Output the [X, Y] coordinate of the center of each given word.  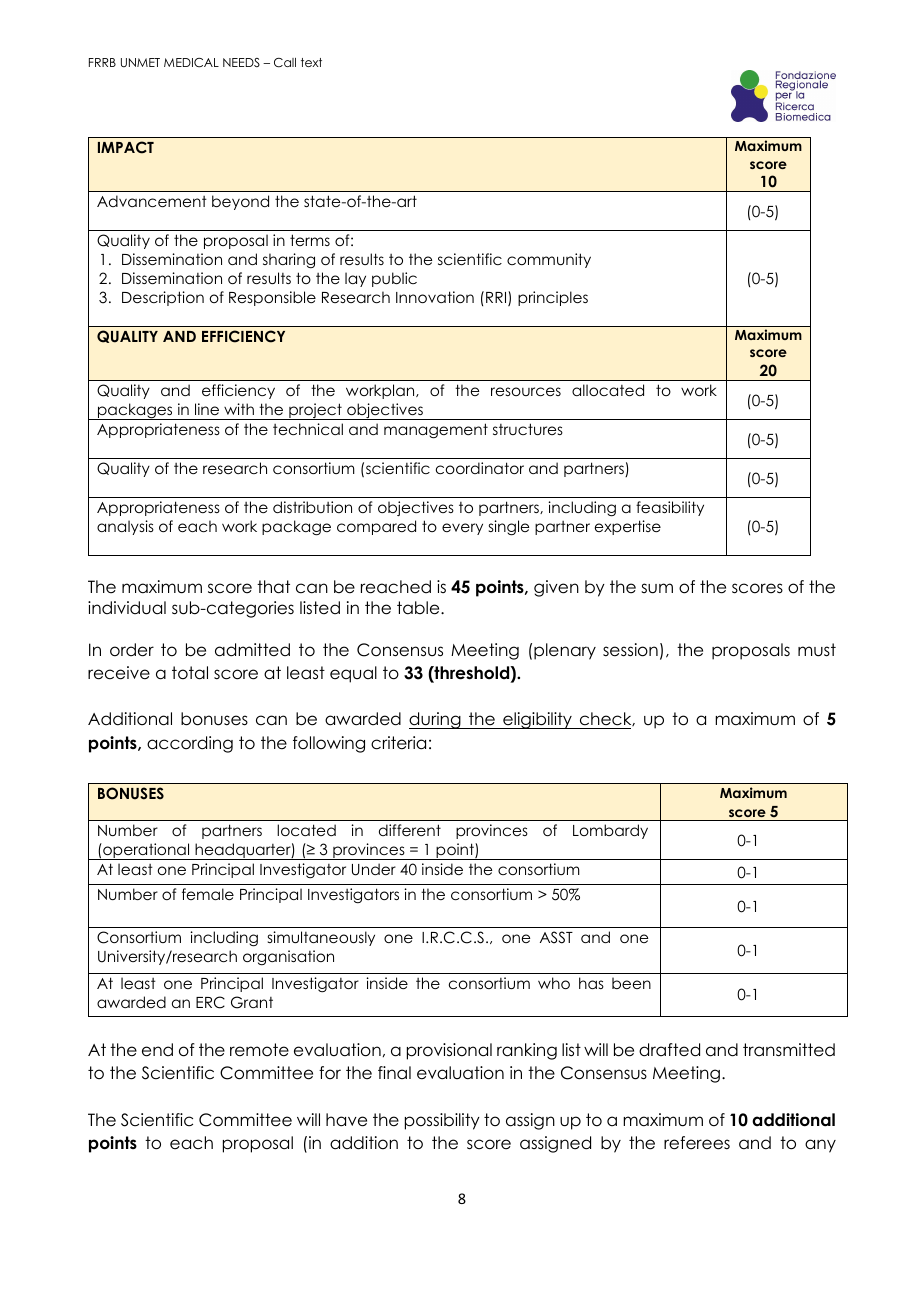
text [311, 62]
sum [657, 588]
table [419, 608]
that [273, 587]
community [549, 260]
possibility [442, 1121]
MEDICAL [191, 63]
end [157, 1050]
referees [697, 1143]
